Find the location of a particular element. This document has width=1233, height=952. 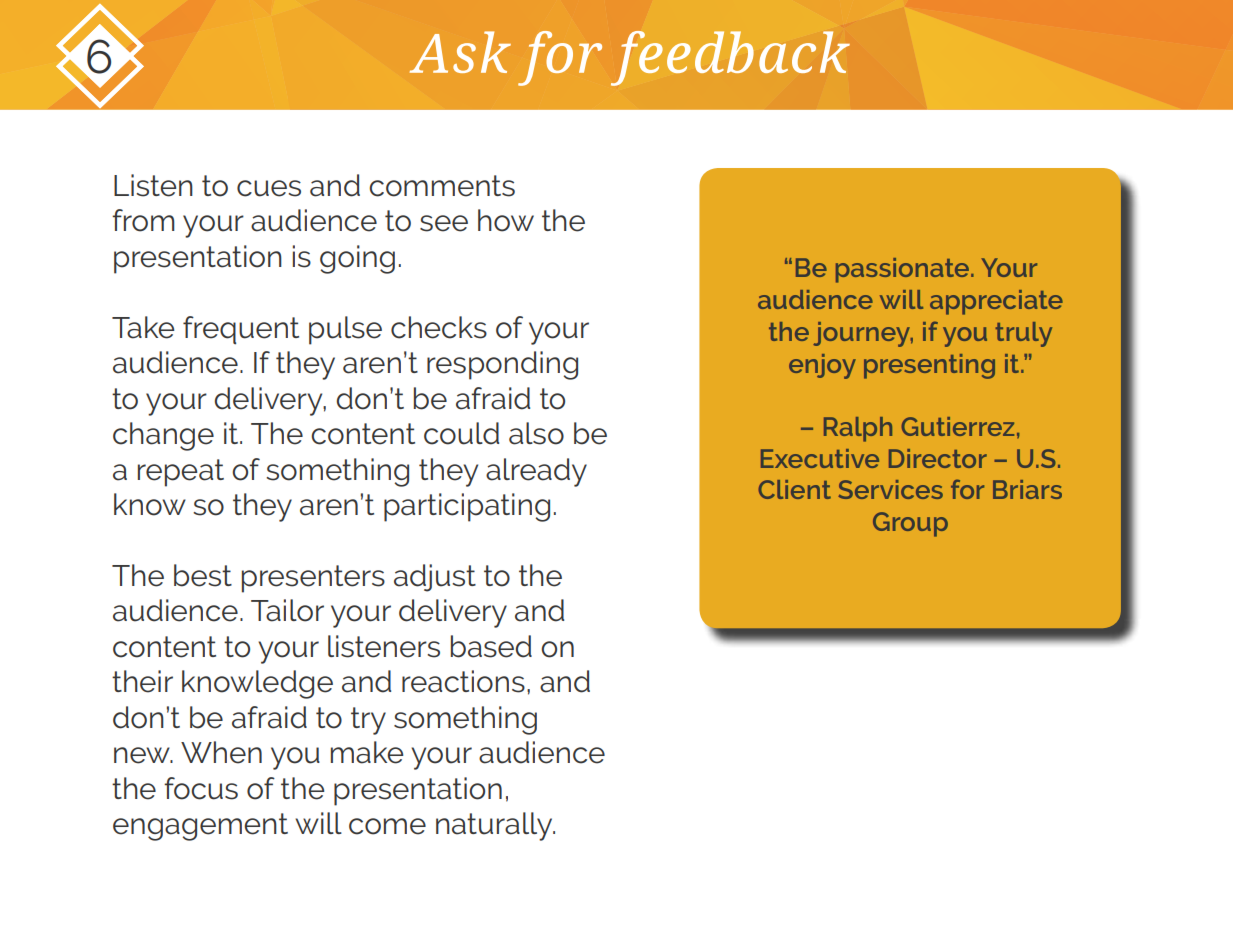

passionate is located at coordinates (902, 270).
